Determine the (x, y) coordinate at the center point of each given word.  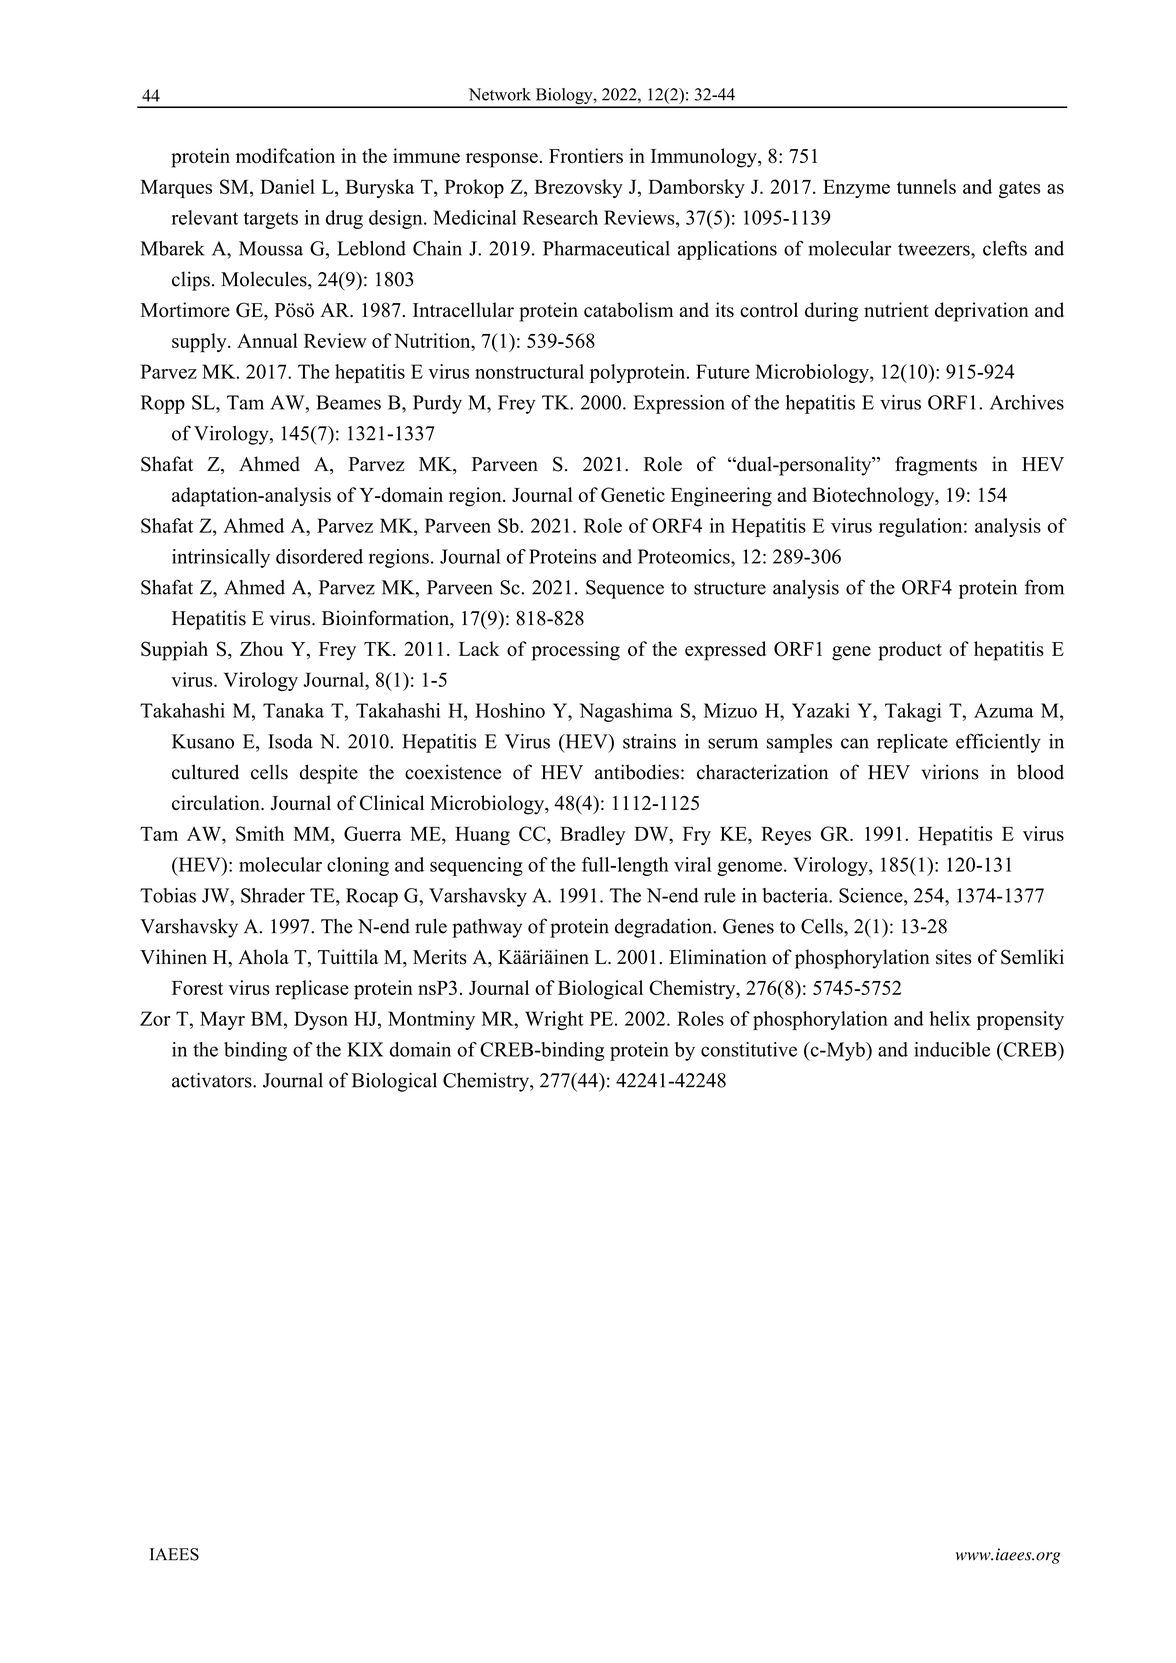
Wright (554, 1020)
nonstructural (529, 371)
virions (950, 772)
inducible (952, 1049)
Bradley (592, 835)
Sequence (625, 589)
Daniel (287, 186)
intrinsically (221, 558)
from (1044, 587)
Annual (267, 340)
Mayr (222, 1020)
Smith (260, 833)
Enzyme (856, 188)
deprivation (982, 312)
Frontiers (586, 156)
